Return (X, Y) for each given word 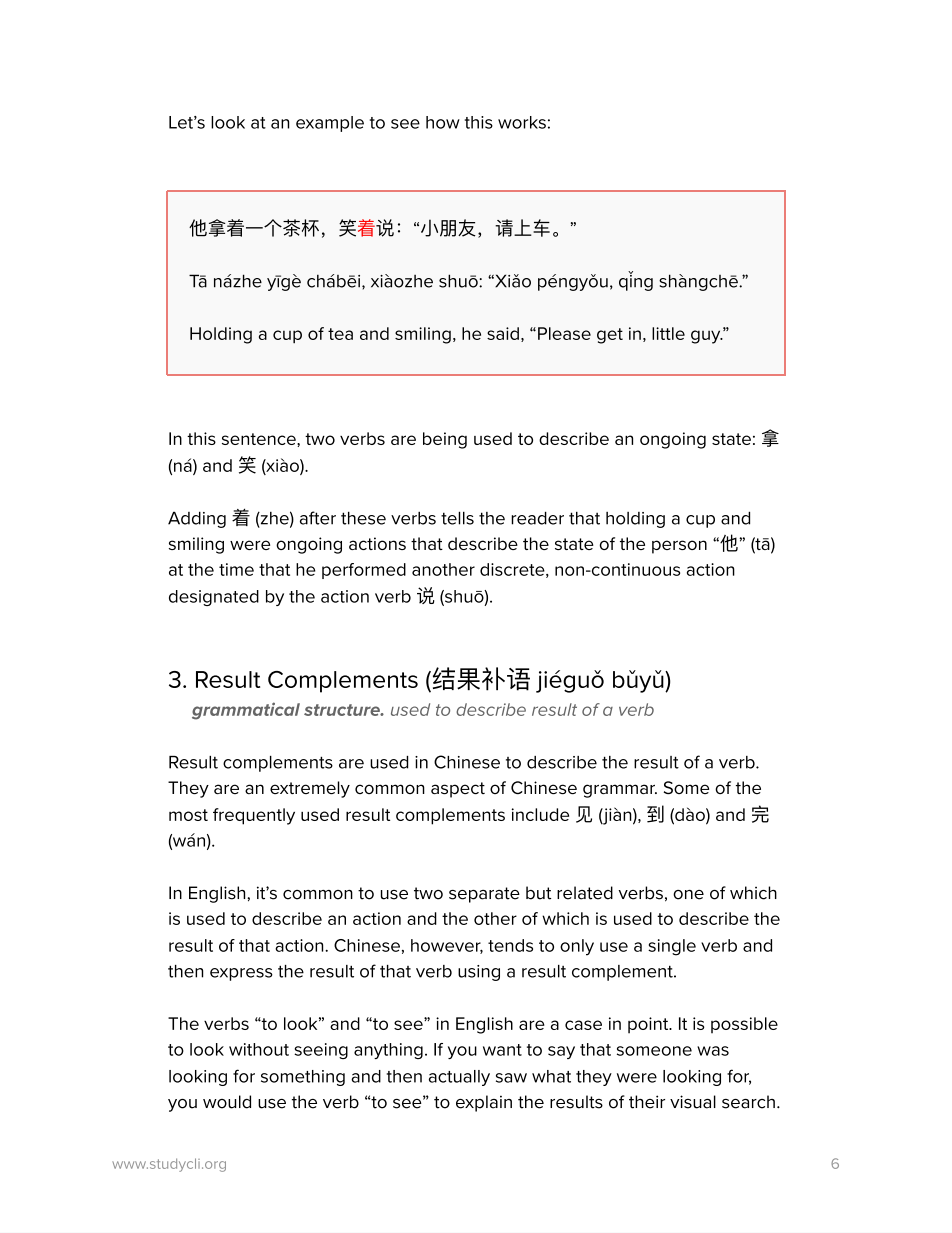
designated (214, 598)
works (522, 122)
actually (459, 1078)
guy (707, 337)
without (259, 1049)
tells (457, 518)
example (330, 124)
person (679, 547)
